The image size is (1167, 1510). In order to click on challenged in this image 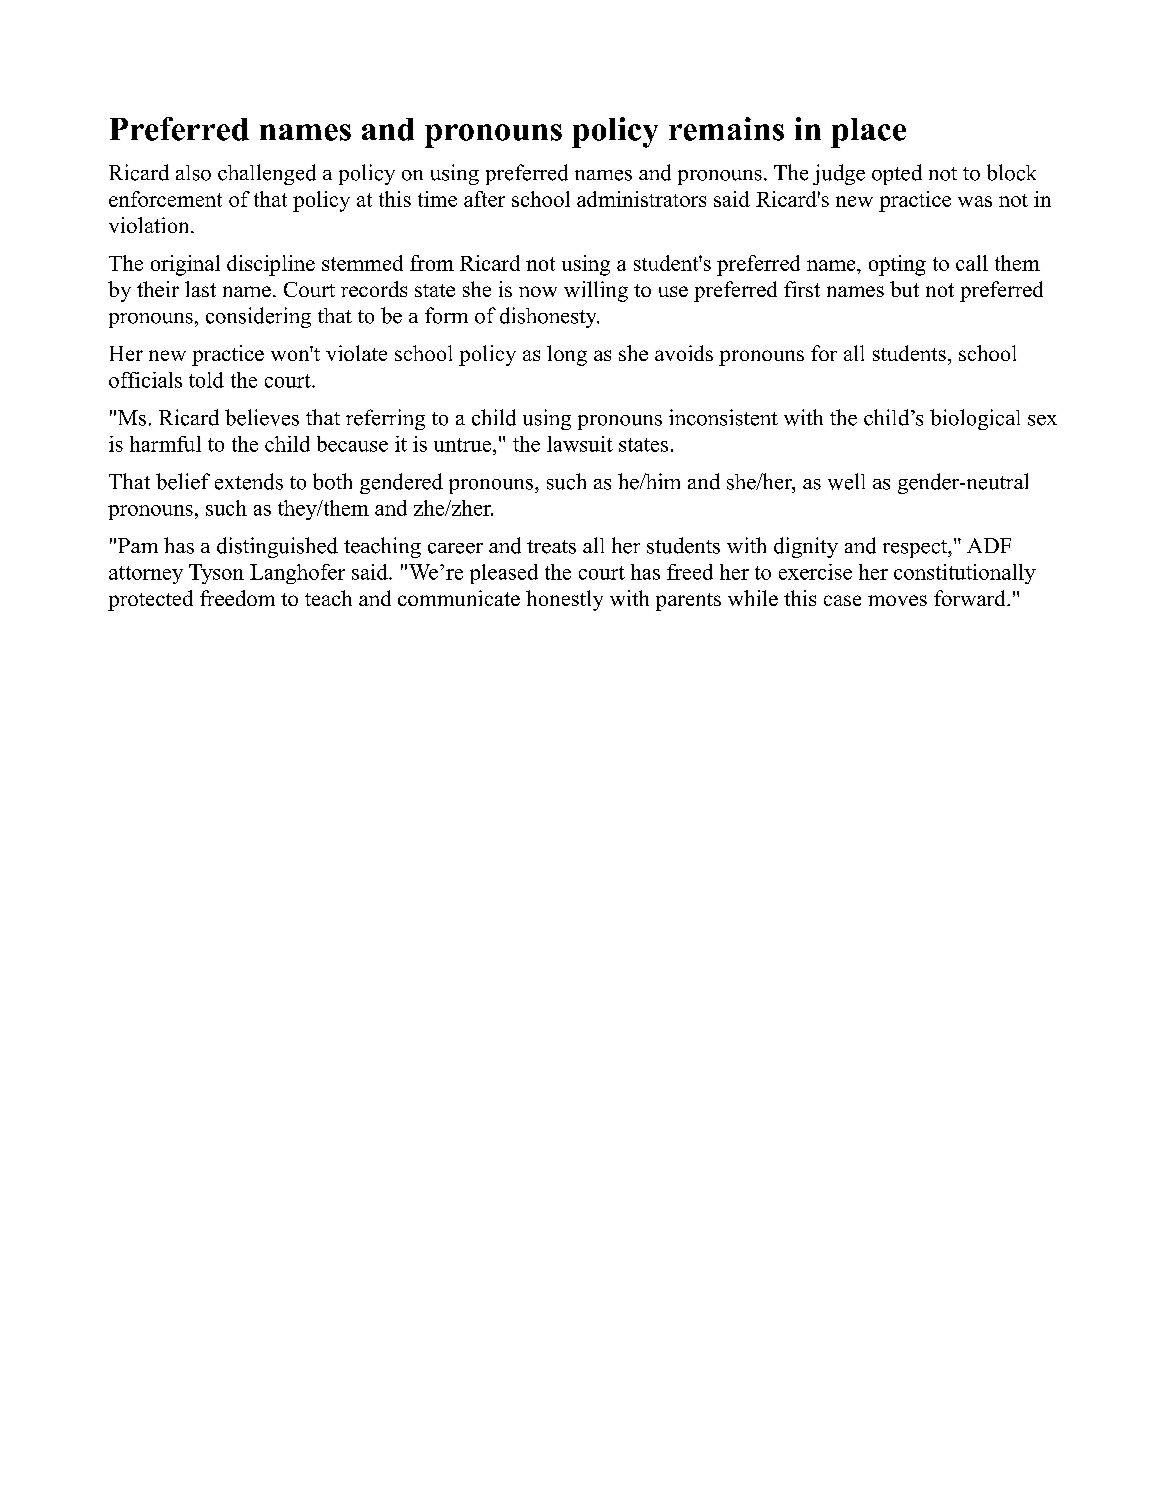, I will do `click(267, 174)`.
